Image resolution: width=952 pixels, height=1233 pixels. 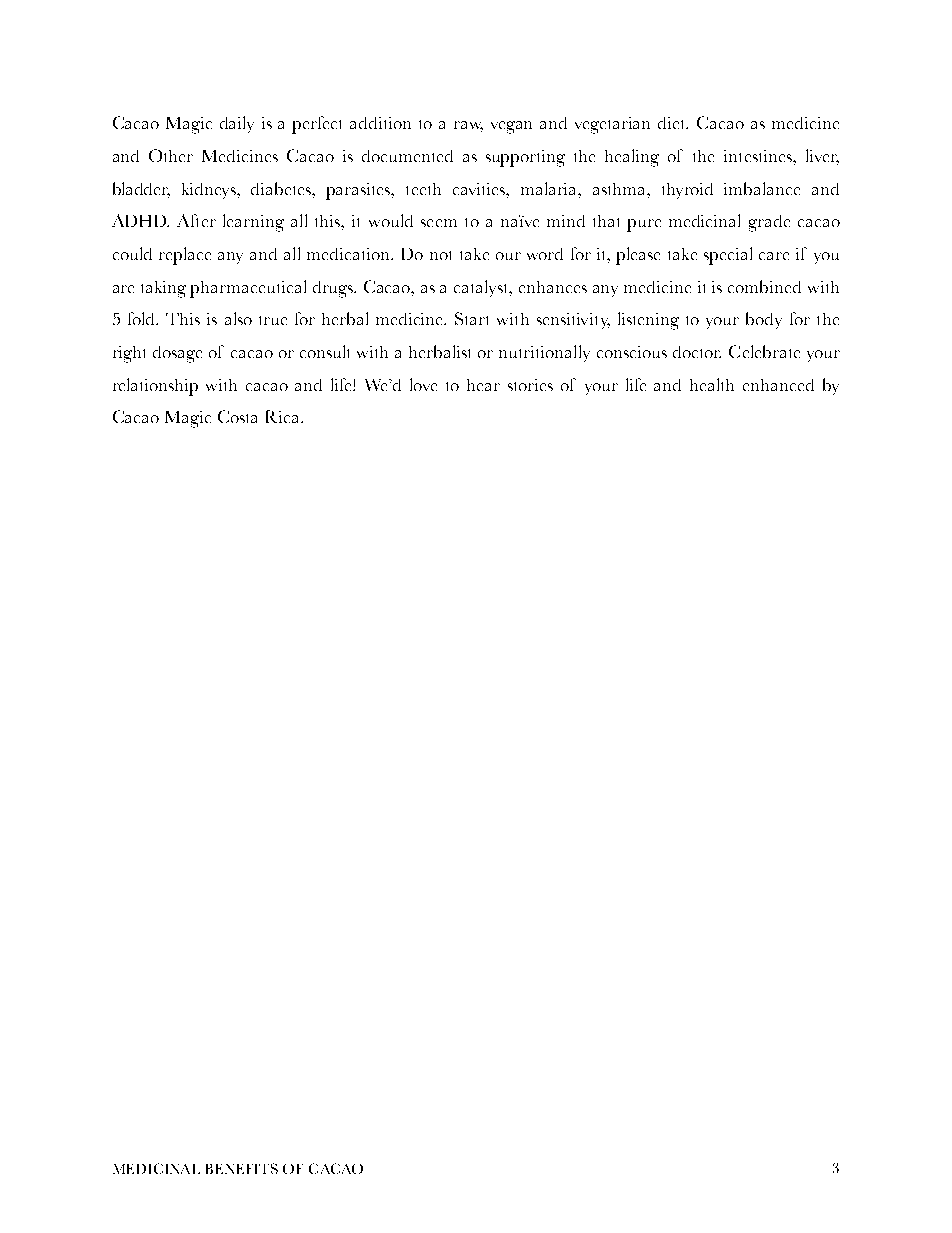 I want to click on Costa, so click(x=237, y=416).
